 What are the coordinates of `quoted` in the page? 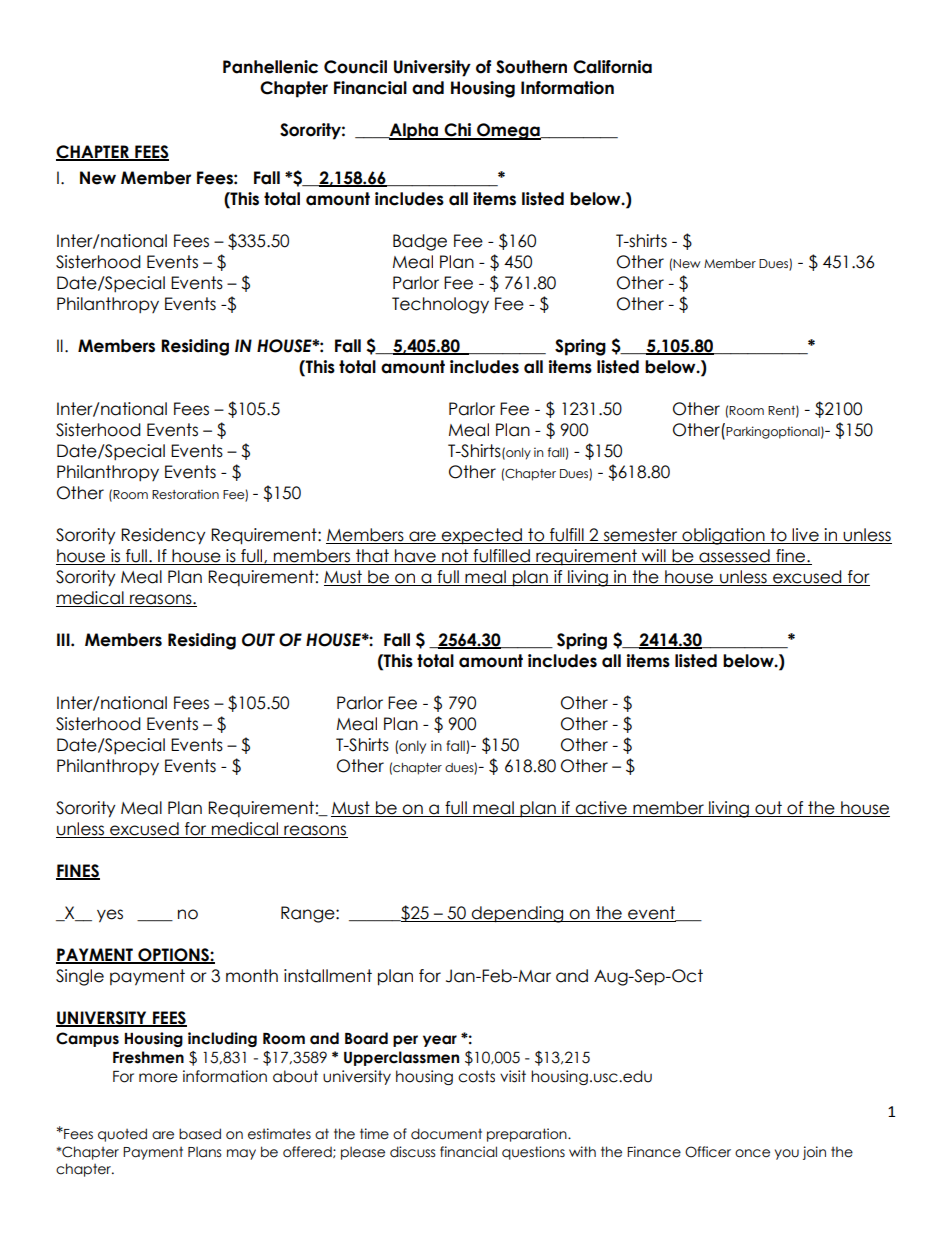 It's located at (122, 1135).
